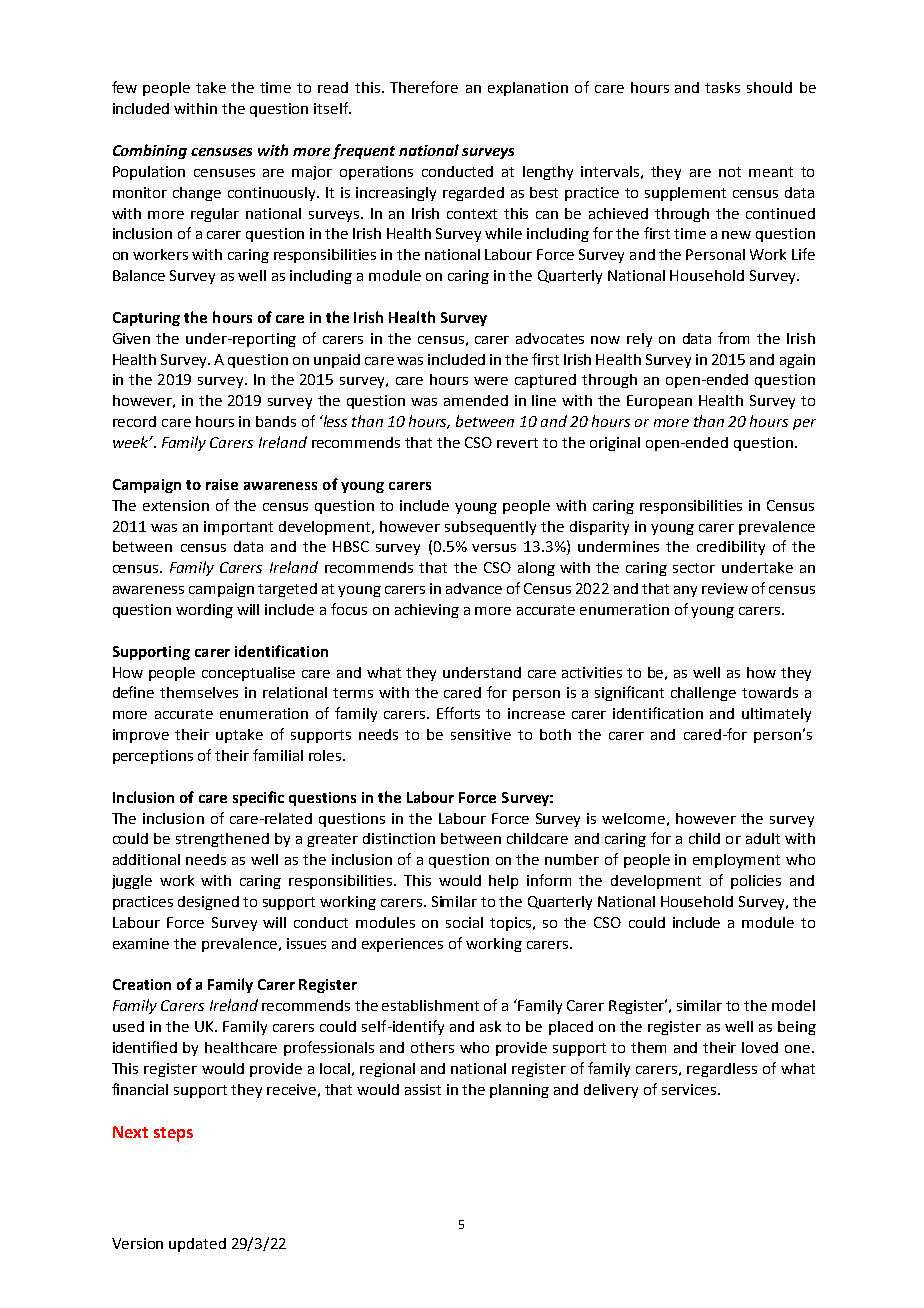 This screenshot has height=1308, width=924. Describe the element at coordinates (248, 674) in the screenshot. I see `conceptualise` at that location.
